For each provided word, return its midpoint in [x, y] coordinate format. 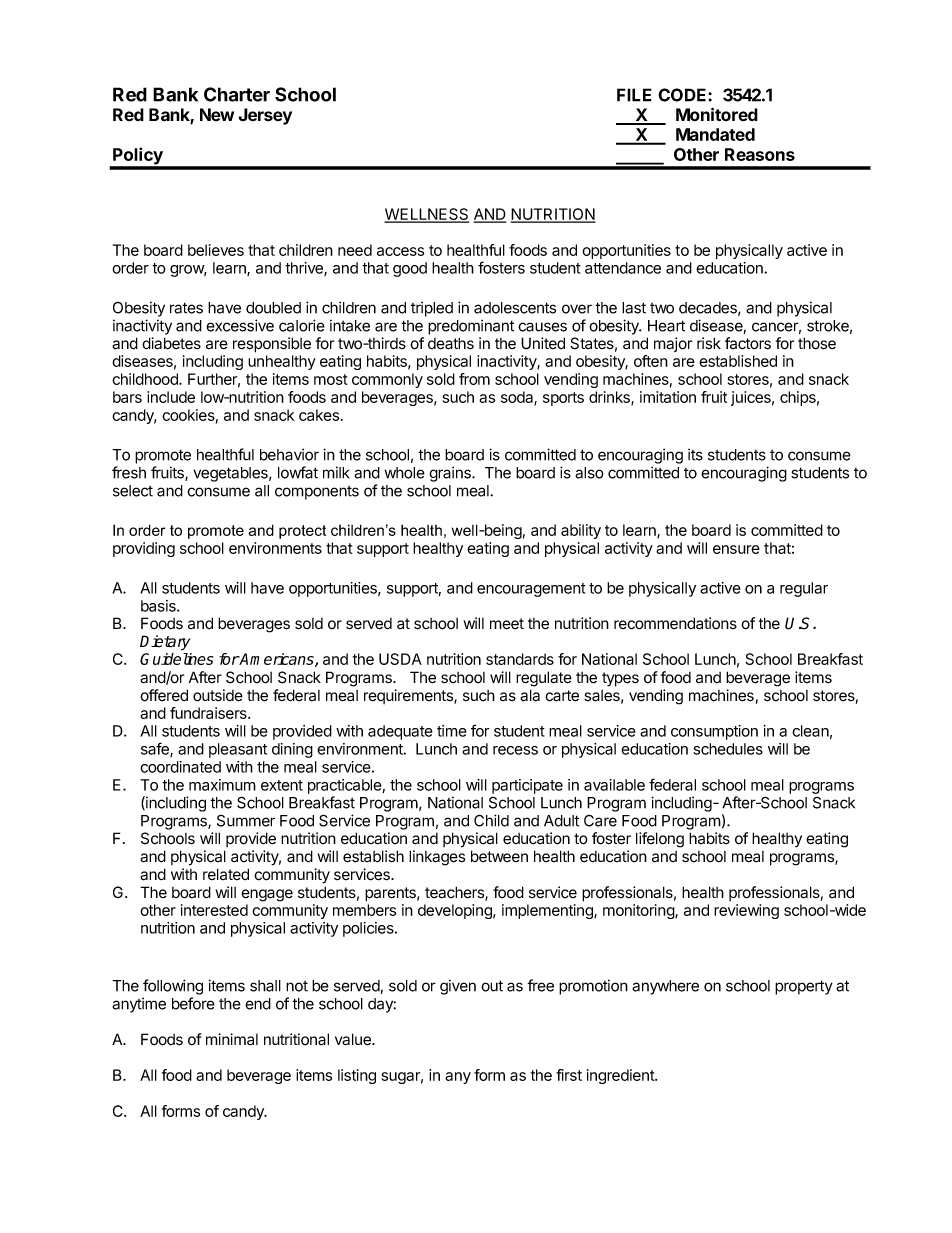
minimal [232, 1039]
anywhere [665, 987]
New [217, 115]
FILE [634, 95]
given [458, 987]
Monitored [717, 114]
